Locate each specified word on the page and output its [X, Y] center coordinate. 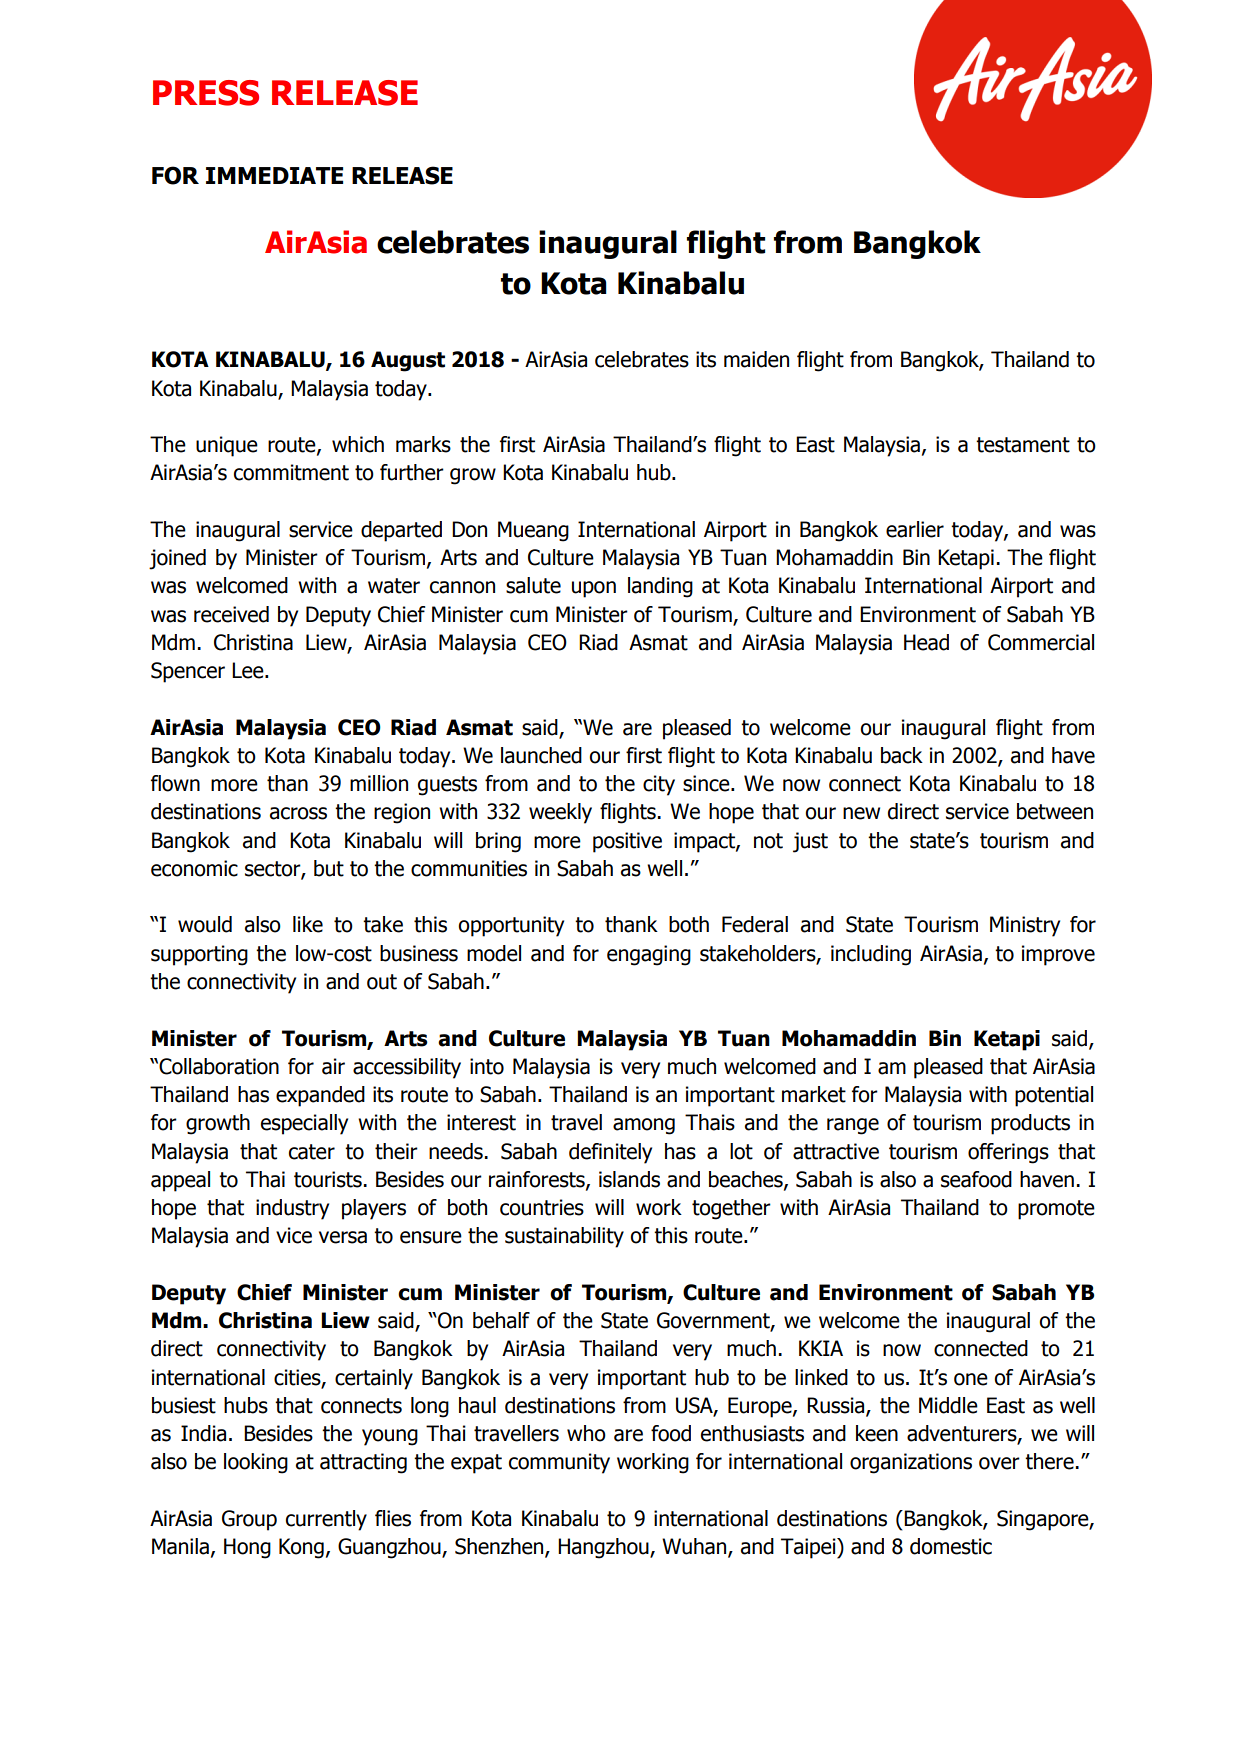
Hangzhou [604, 1548]
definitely [610, 1153]
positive [627, 842]
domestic [951, 1546]
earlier [915, 529]
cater [312, 1152]
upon [594, 589]
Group [249, 1520]
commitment [291, 472]
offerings [1008, 1153]
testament [1023, 445]
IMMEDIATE [274, 175]
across [298, 813]
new [861, 813]
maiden [756, 359]
